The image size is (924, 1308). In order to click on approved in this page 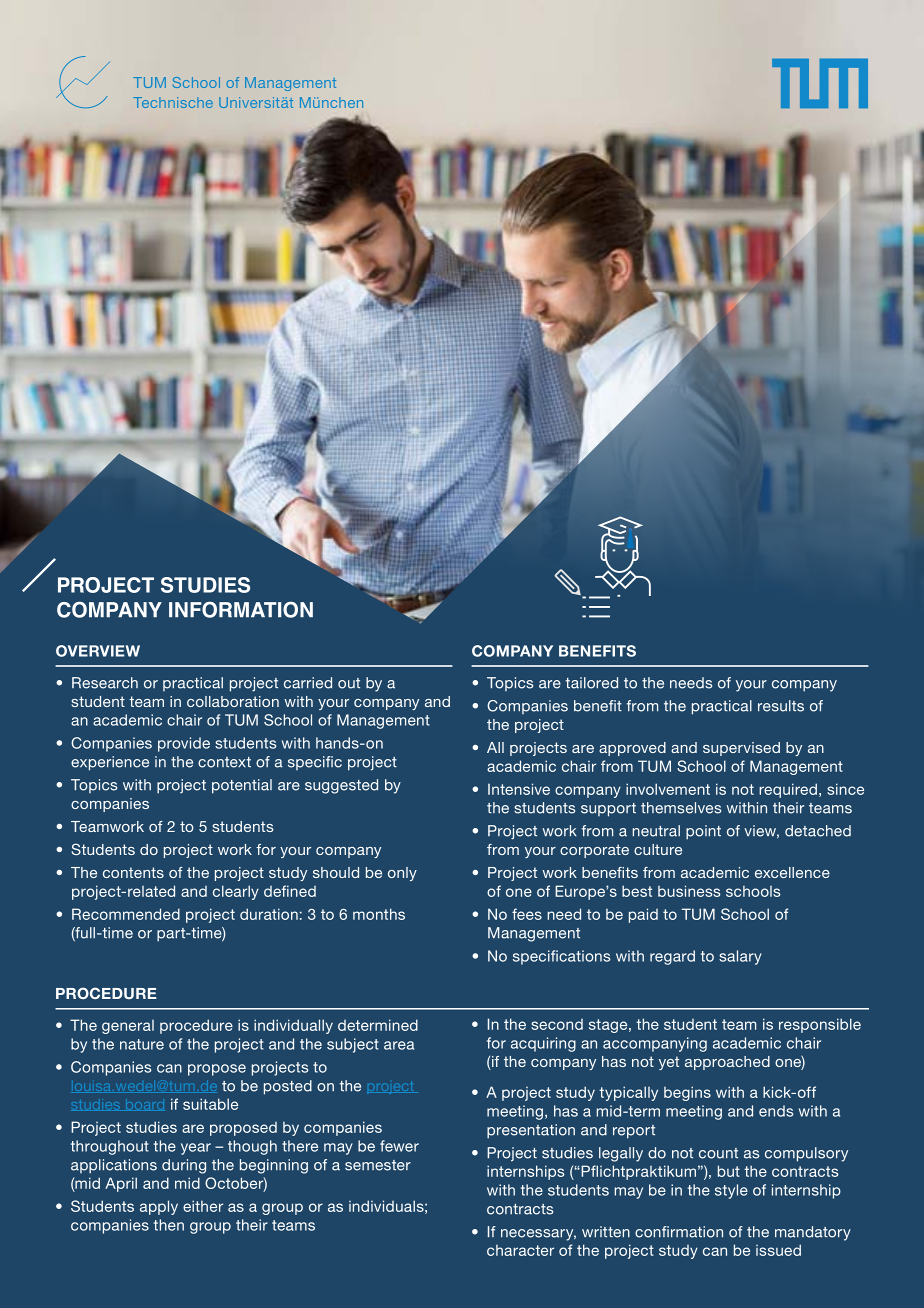, I will do `click(632, 749)`.
